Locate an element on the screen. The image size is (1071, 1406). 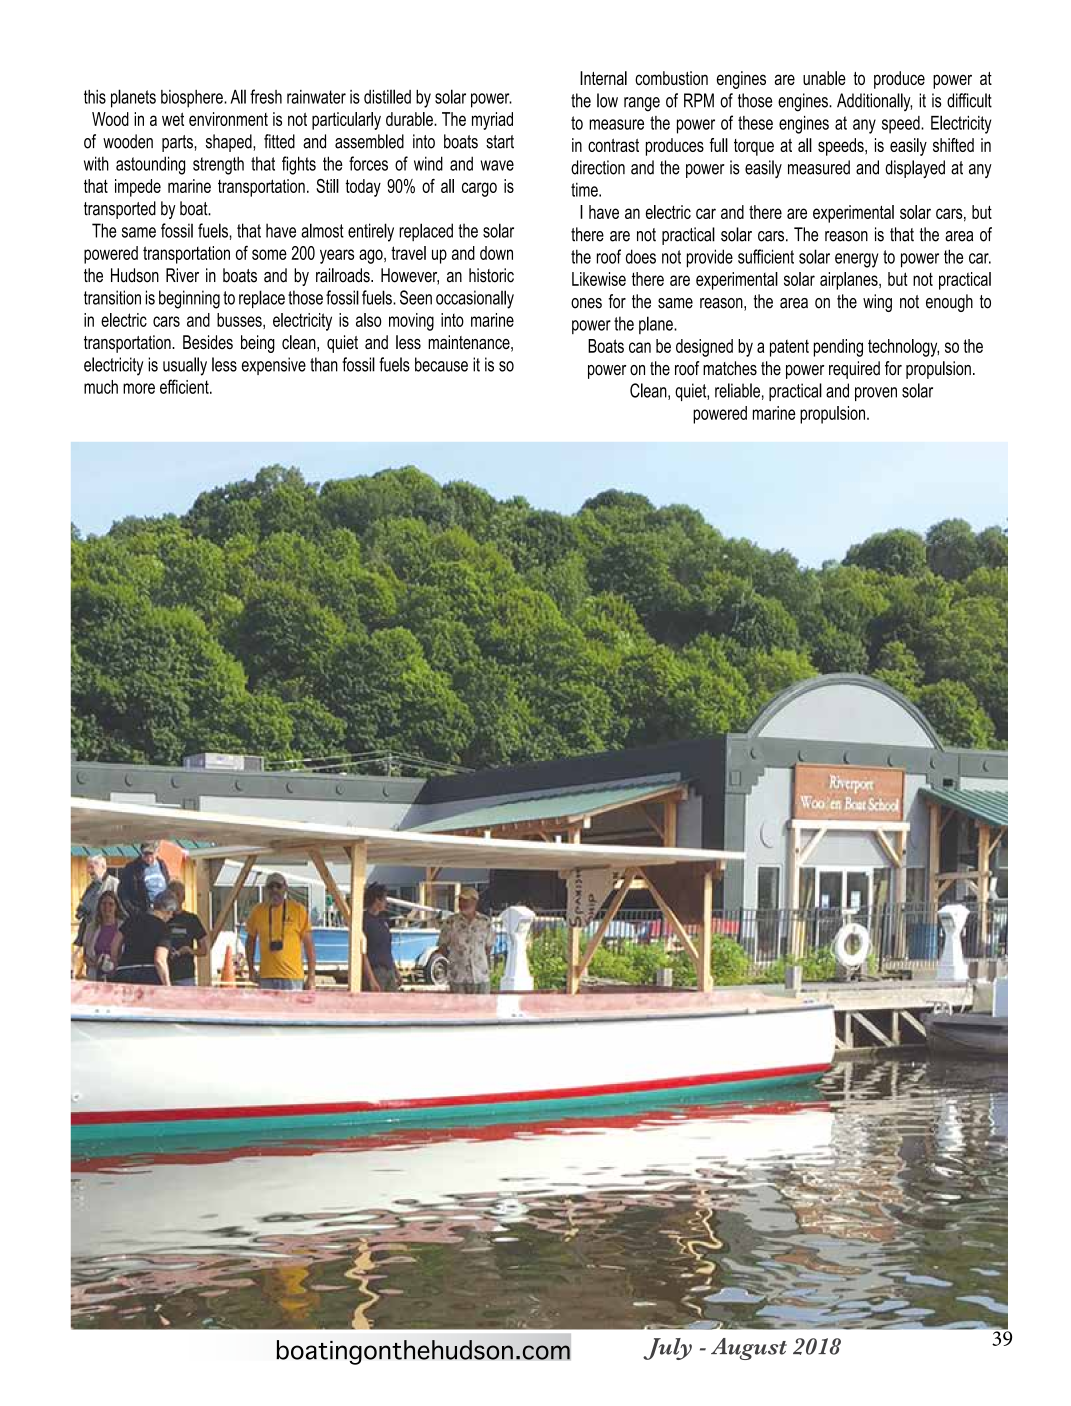
matches is located at coordinates (730, 368).
